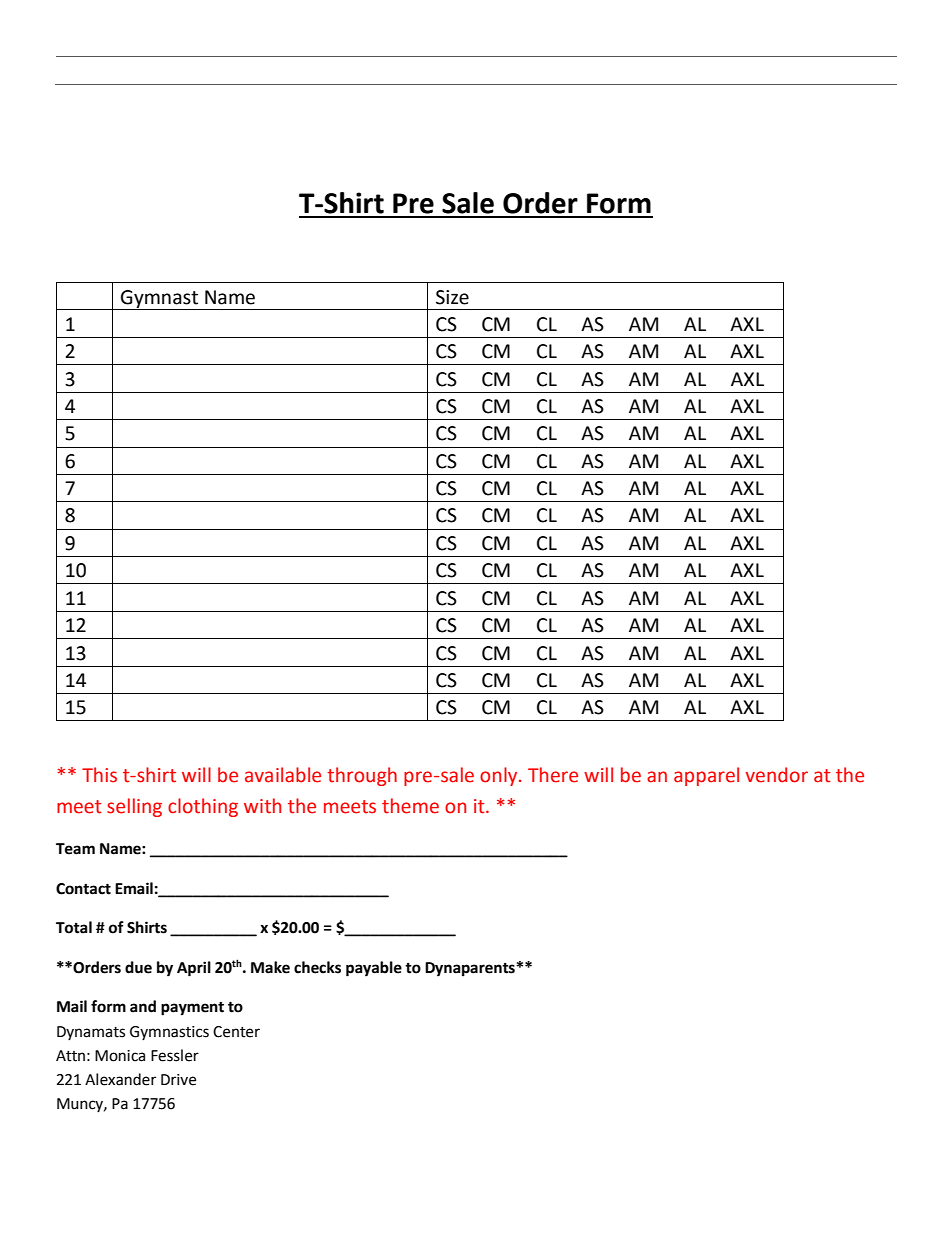  What do you see at coordinates (452, 297) in the screenshot?
I see `Size` at bounding box center [452, 297].
